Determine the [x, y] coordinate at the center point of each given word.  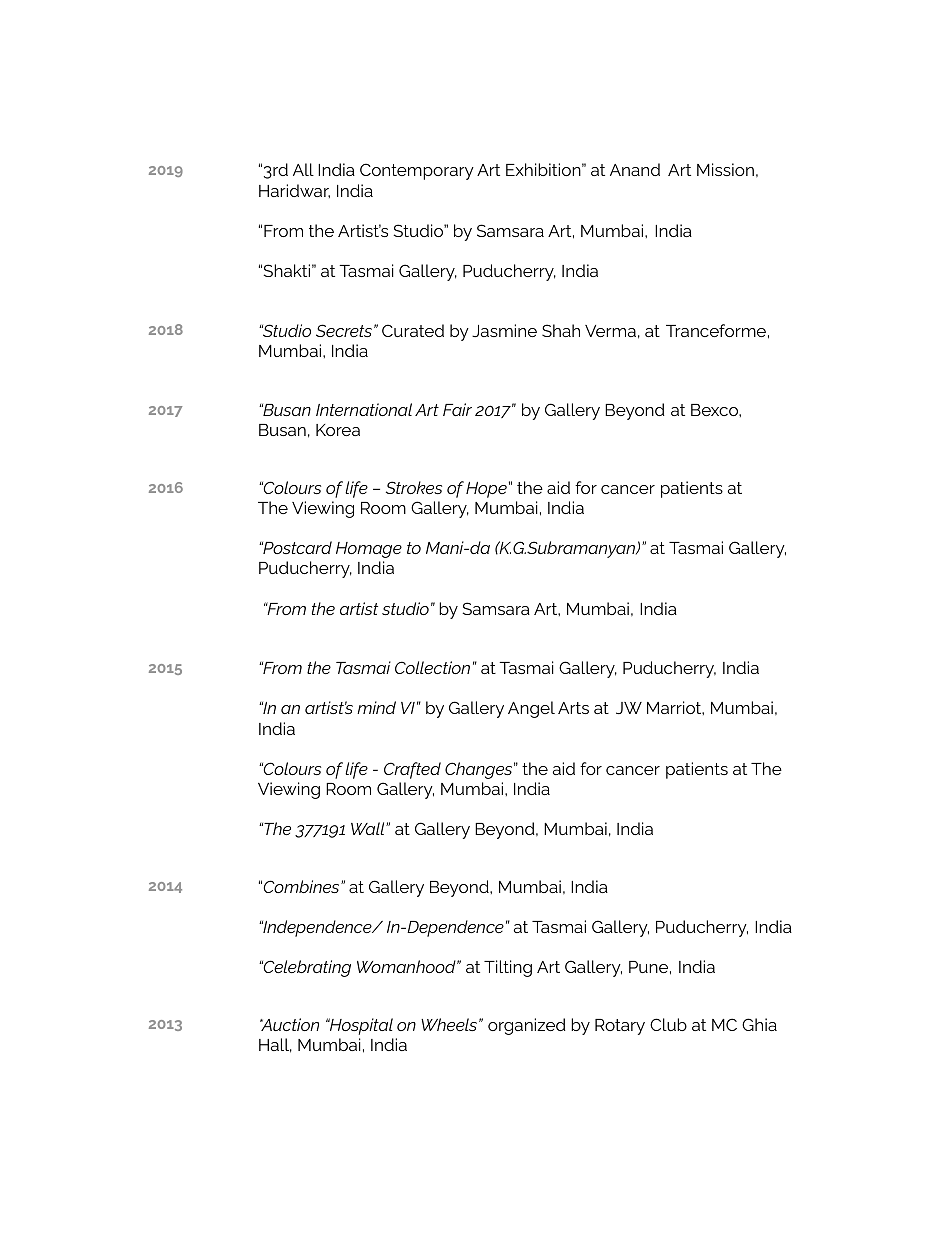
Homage [369, 550]
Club [668, 1024]
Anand [635, 169]
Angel [531, 709]
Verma [610, 331]
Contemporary [417, 171]
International [364, 409]
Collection [432, 667]
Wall [369, 828]
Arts [573, 708]
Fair [457, 409]
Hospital [360, 1026]
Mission [725, 169]
